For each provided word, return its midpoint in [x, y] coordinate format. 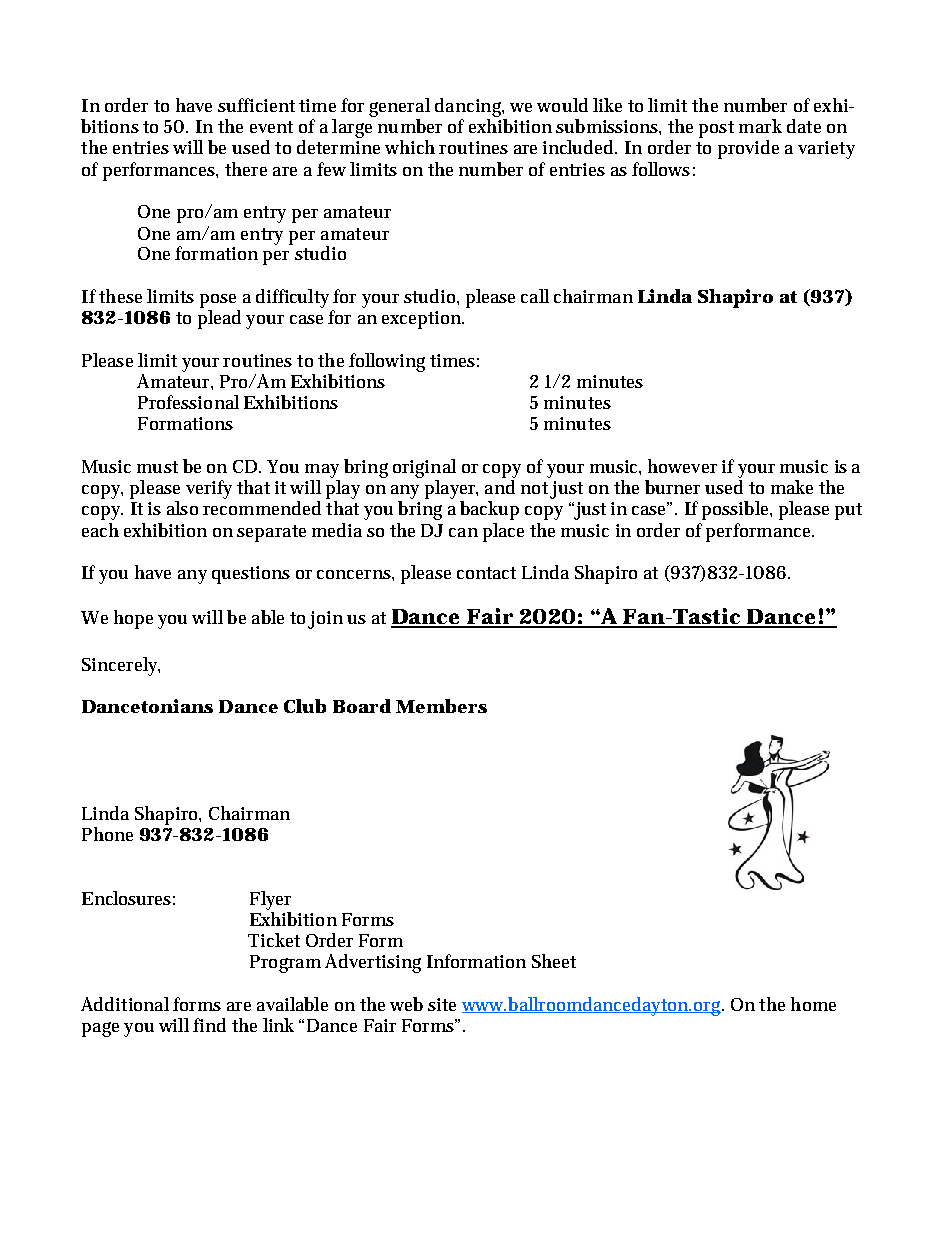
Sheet [554, 961]
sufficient [256, 105]
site [442, 1004]
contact [486, 573]
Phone [107, 834]
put [848, 511]
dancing [469, 107]
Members [441, 706]
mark [760, 126]
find [209, 1025]
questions [251, 575]
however [682, 466]
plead [219, 319]
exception [423, 320]
